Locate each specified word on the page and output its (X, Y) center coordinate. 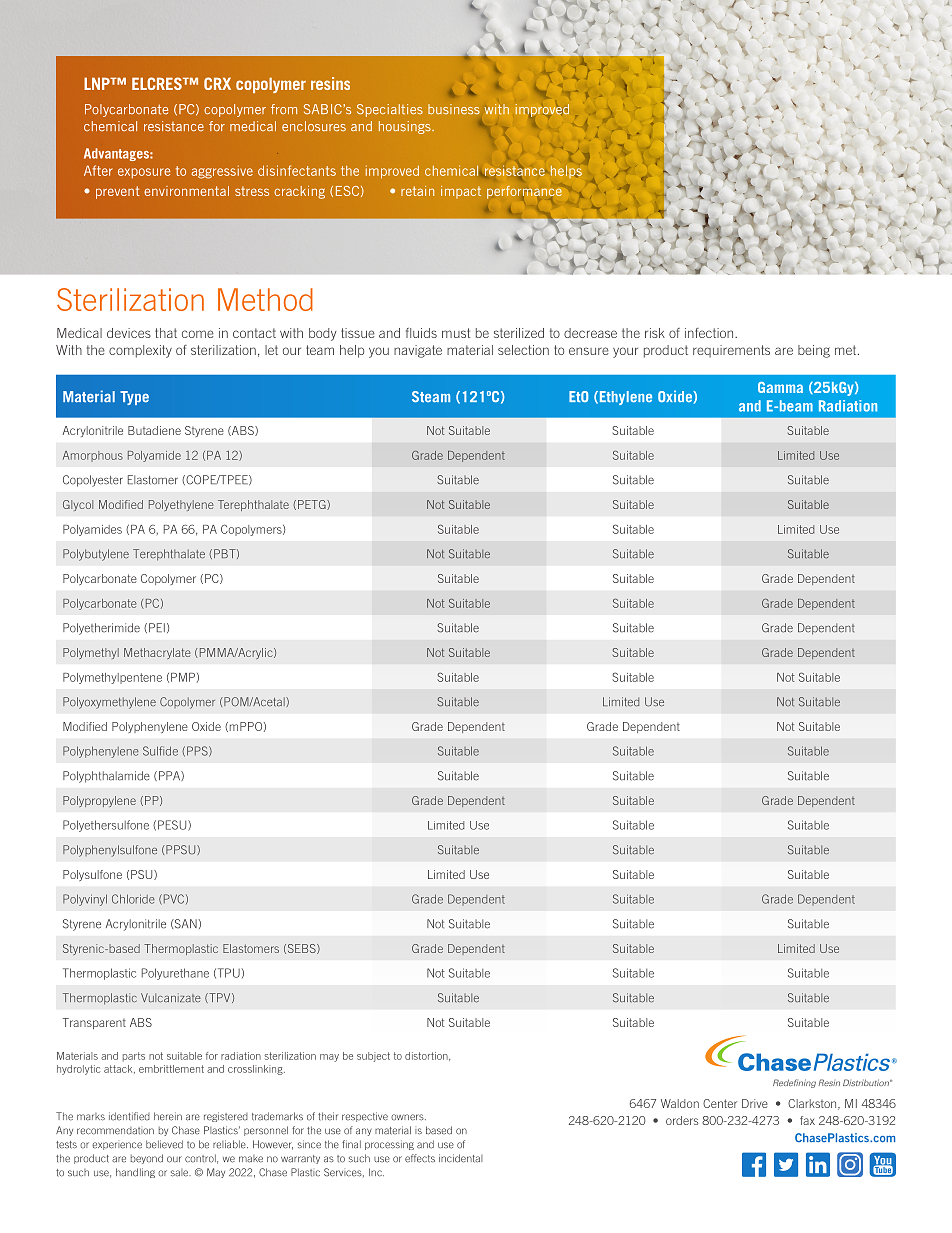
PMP (183, 677)
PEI (157, 627)
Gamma (780, 387)
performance (524, 192)
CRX (217, 83)
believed (164, 1144)
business (454, 109)
